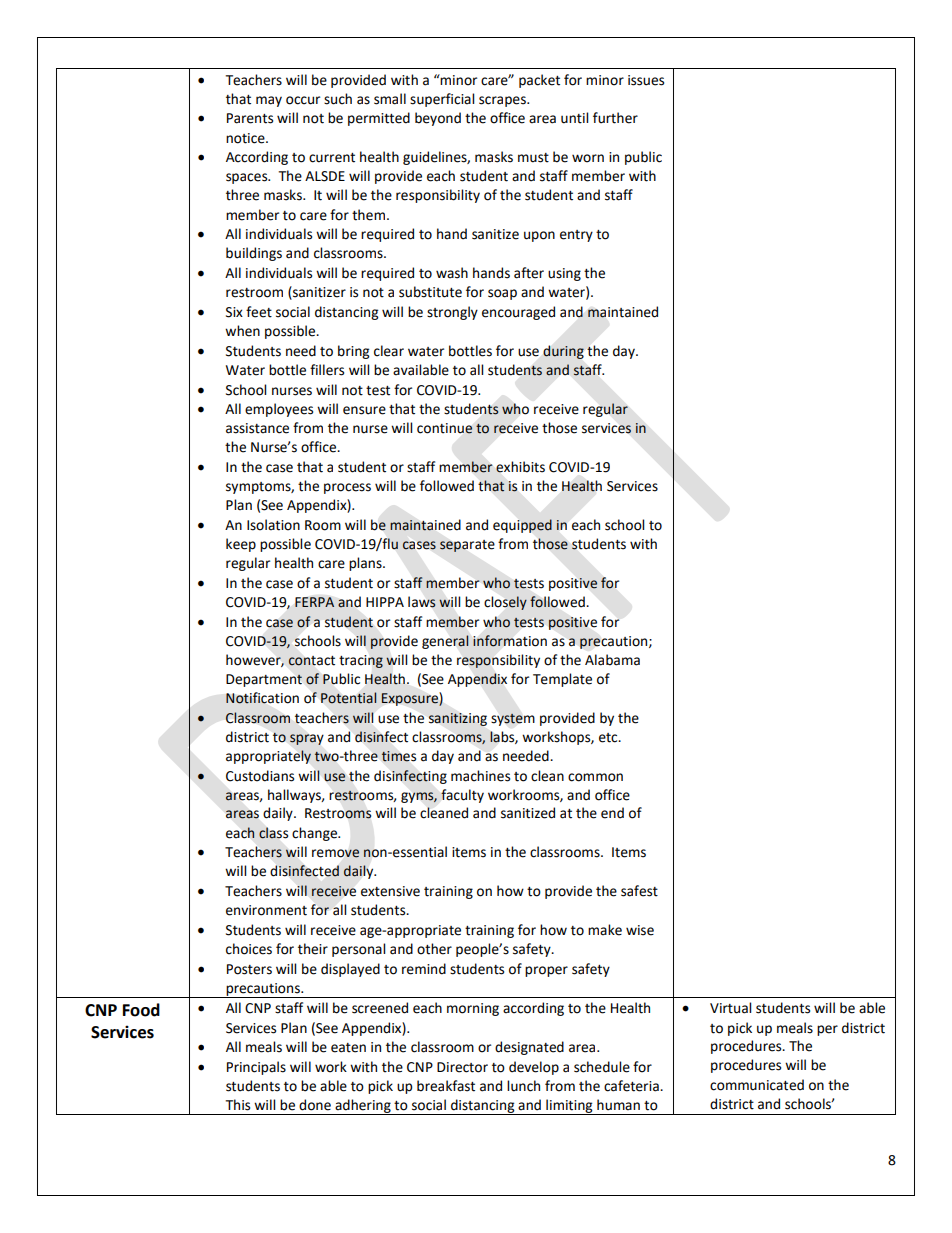  What do you see at coordinates (632, 1086) in the screenshot?
I see `cafeteria` at bounding box center [632, 1086].
